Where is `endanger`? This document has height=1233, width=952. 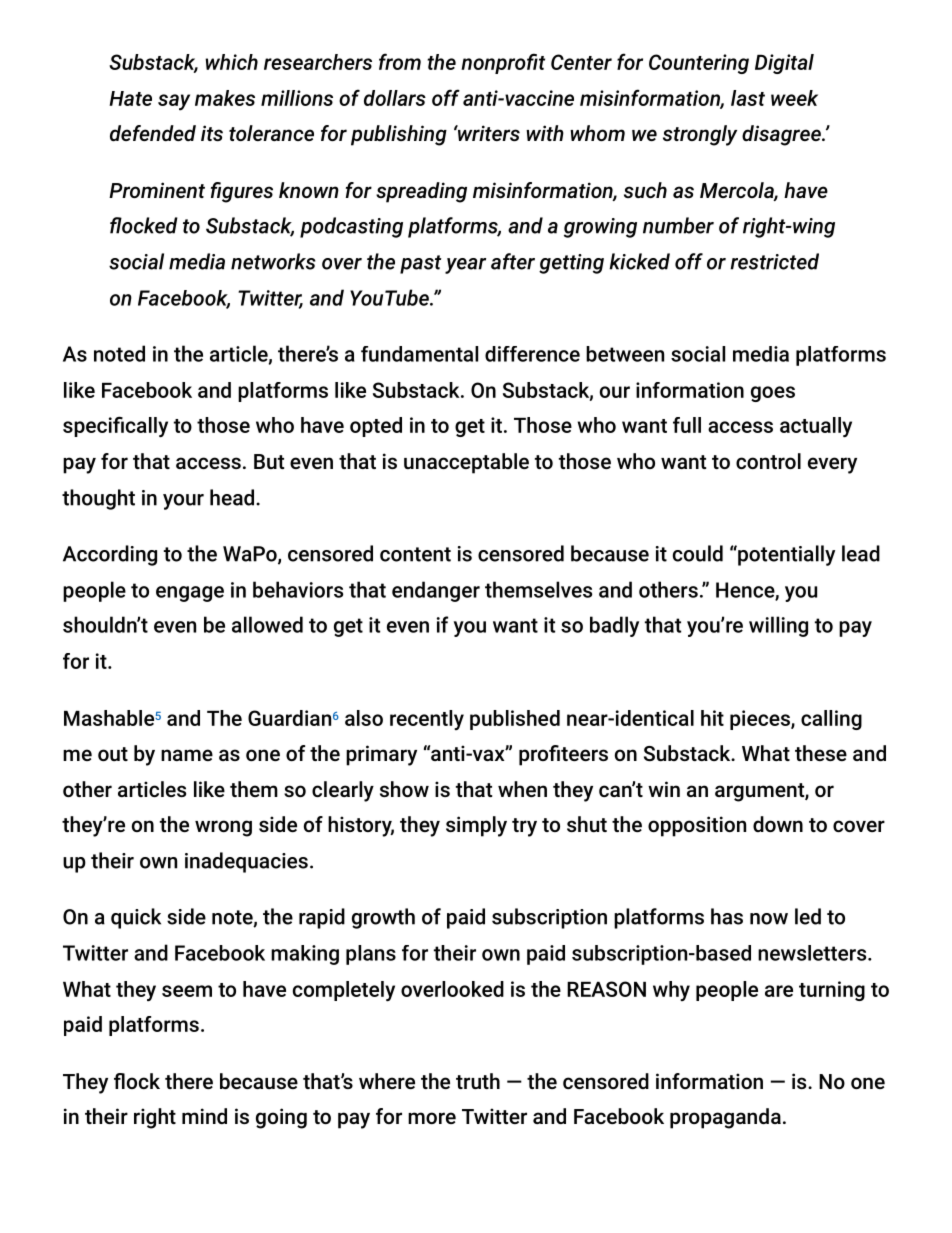 endanger is located at coordinates (436, 591).
